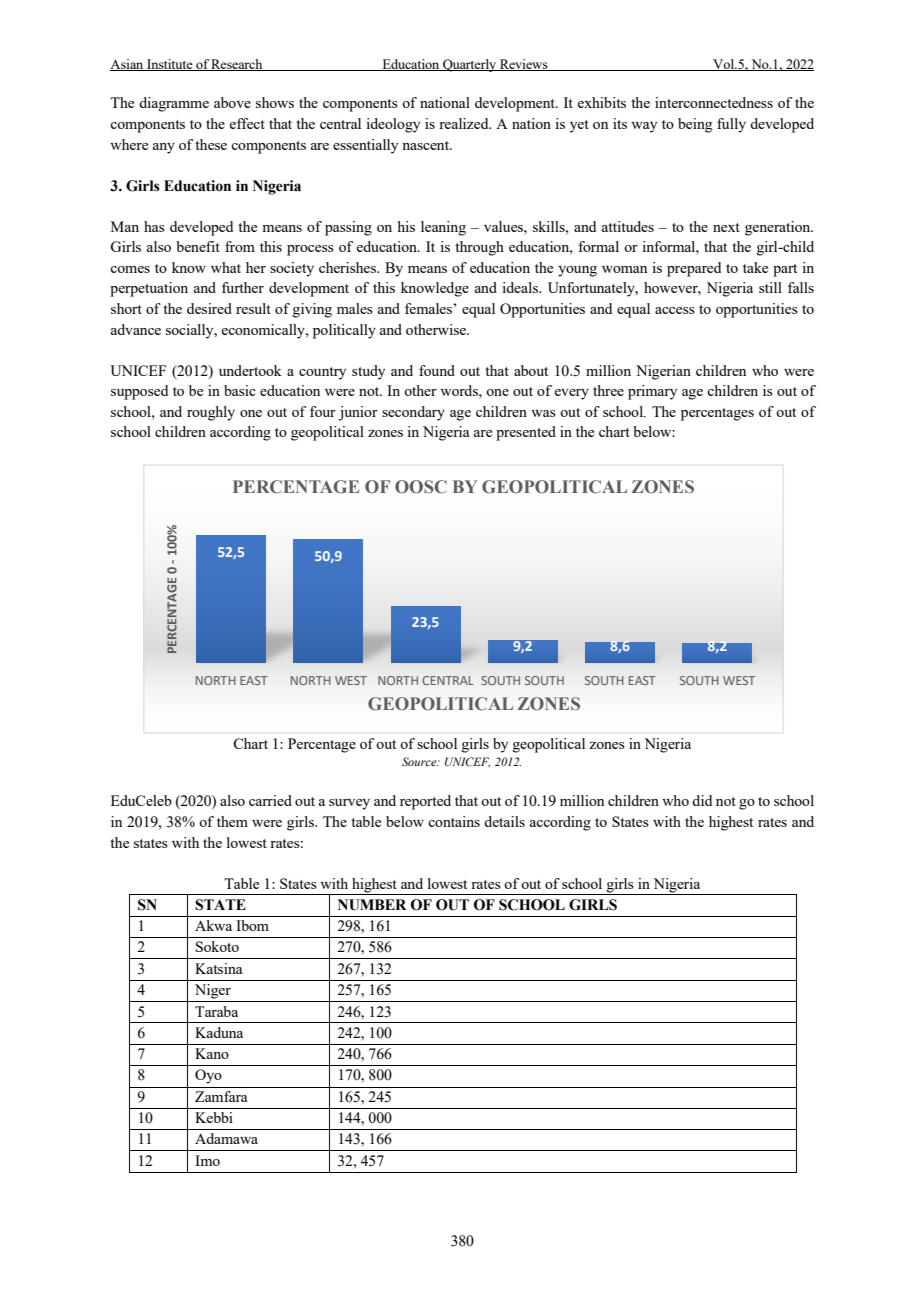 The height and width of the image is (1308, 924). Describe the element at coordinates (212, 1053) in the image. I see `Kano` at that location.
